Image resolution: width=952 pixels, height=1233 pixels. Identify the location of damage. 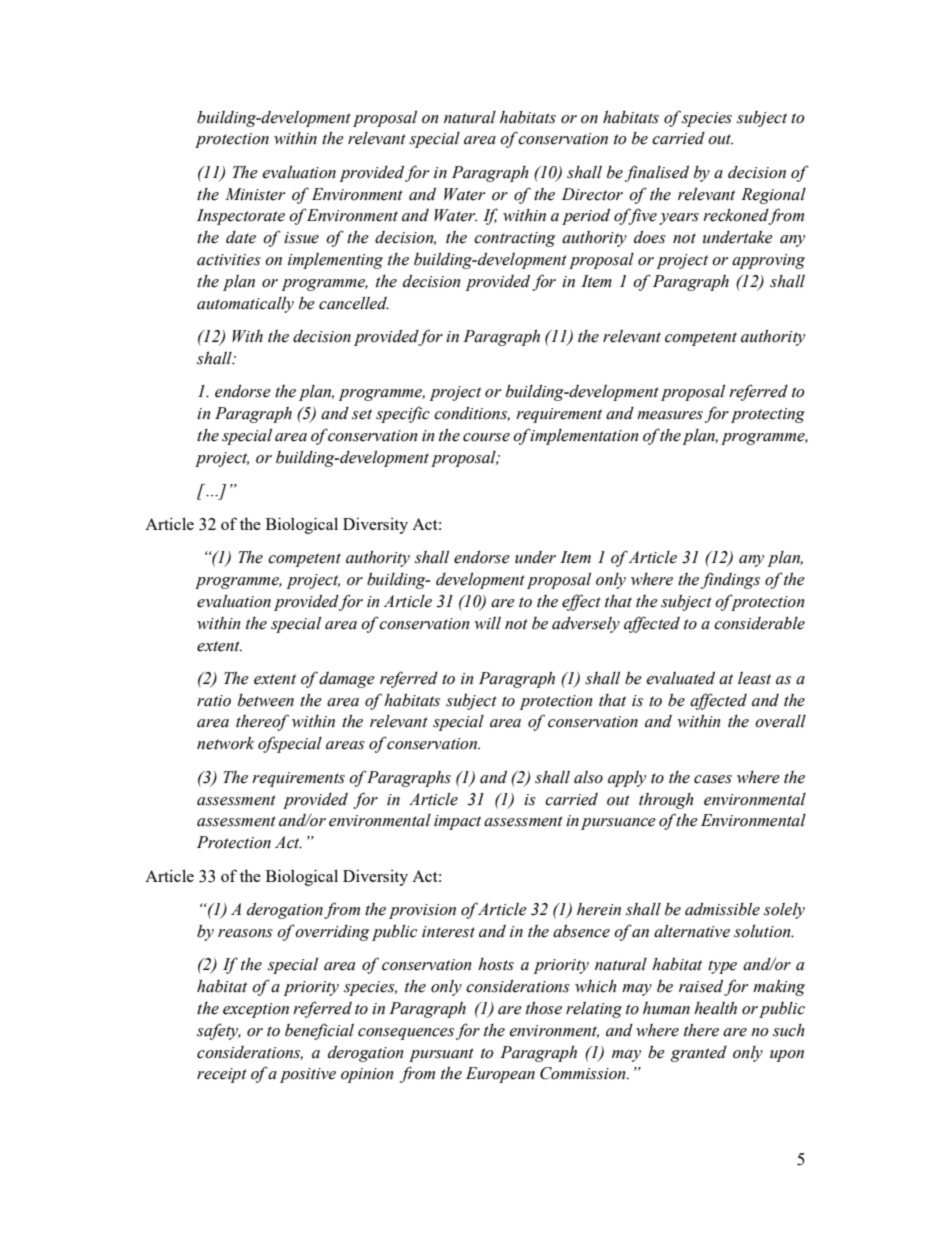
(347, 680).
